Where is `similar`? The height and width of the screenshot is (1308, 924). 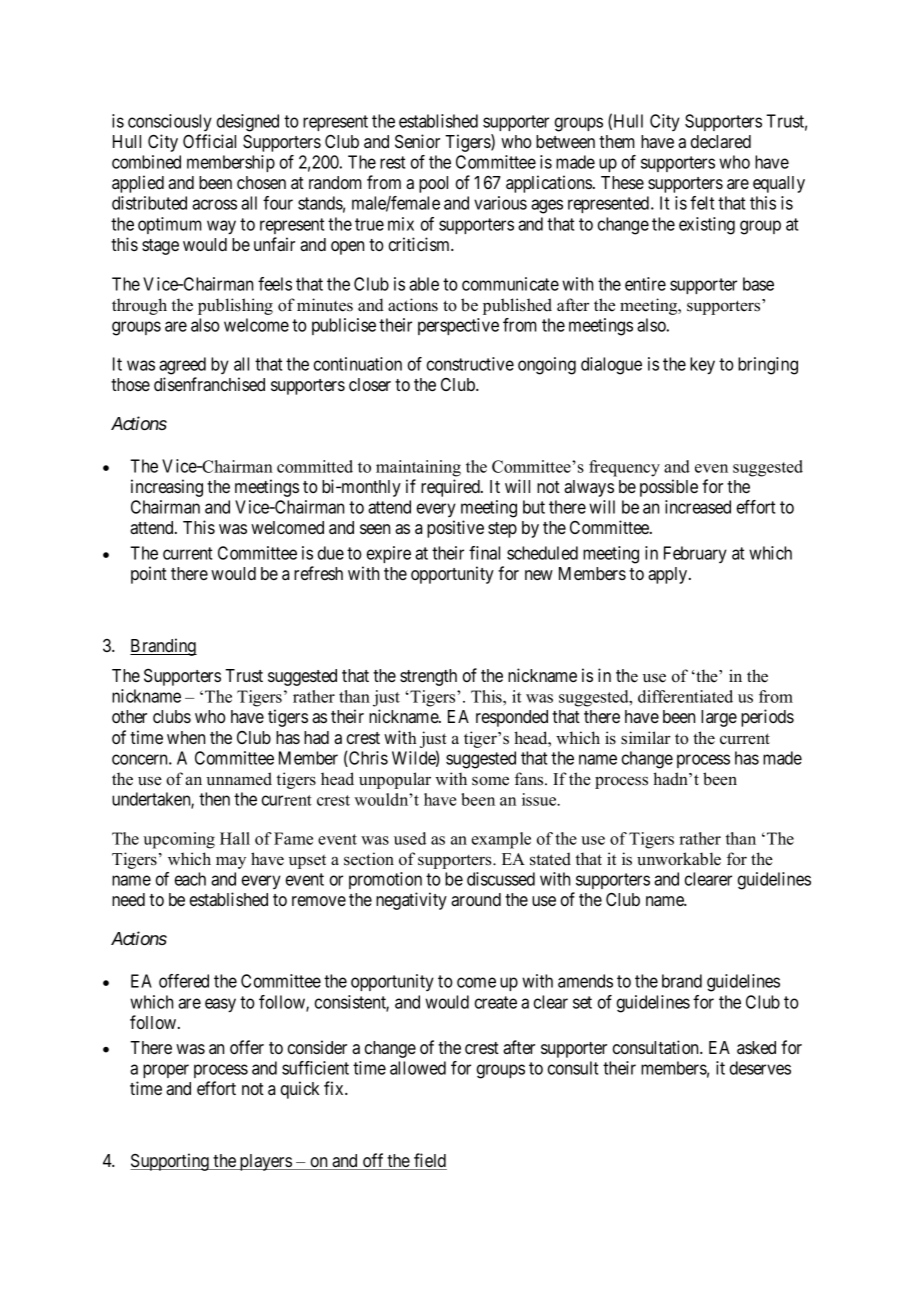 similar is located at coordinates (646, 738).
